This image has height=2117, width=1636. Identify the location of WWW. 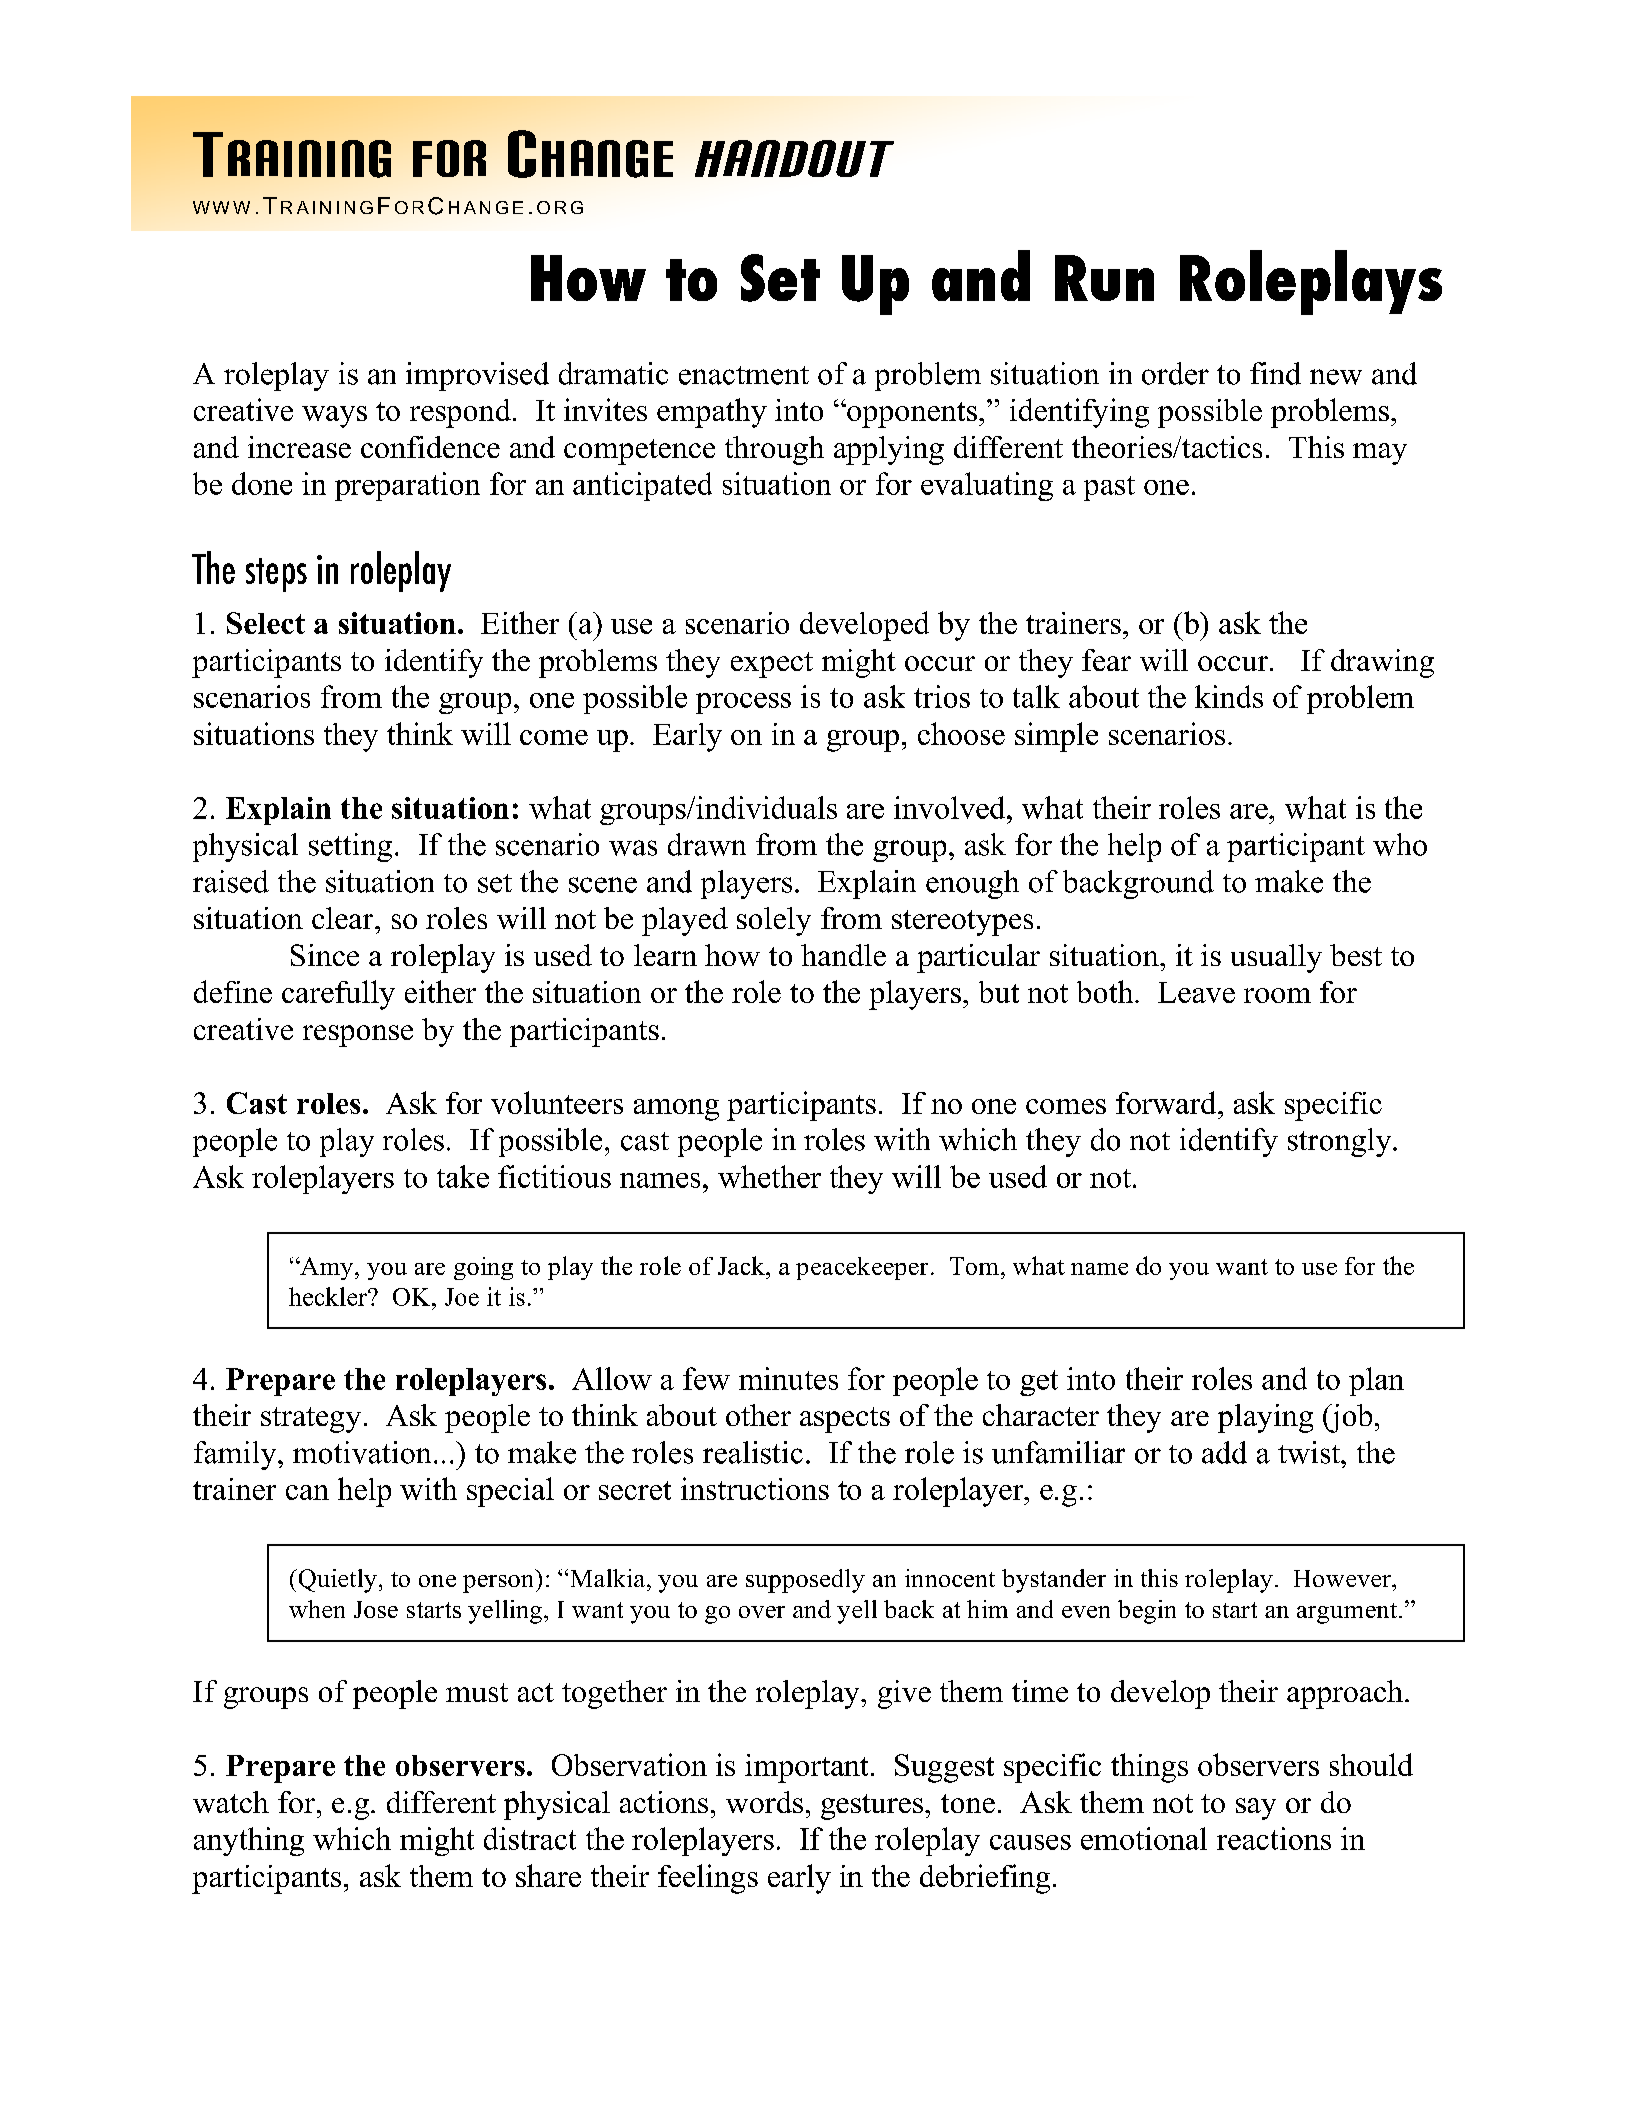
(221, 207).
